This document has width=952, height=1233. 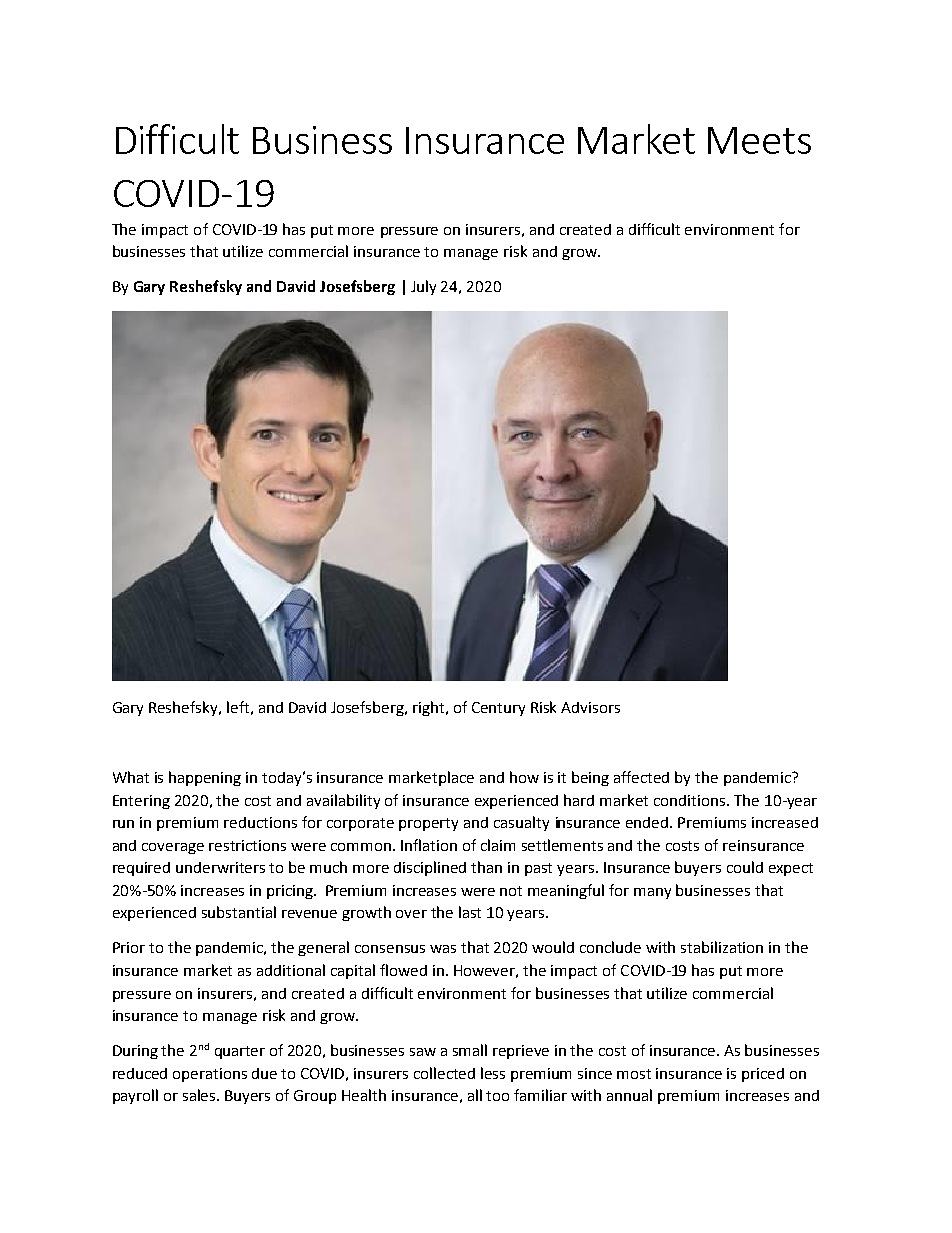 I want to click on conditions, so click(x=691, y=800).
